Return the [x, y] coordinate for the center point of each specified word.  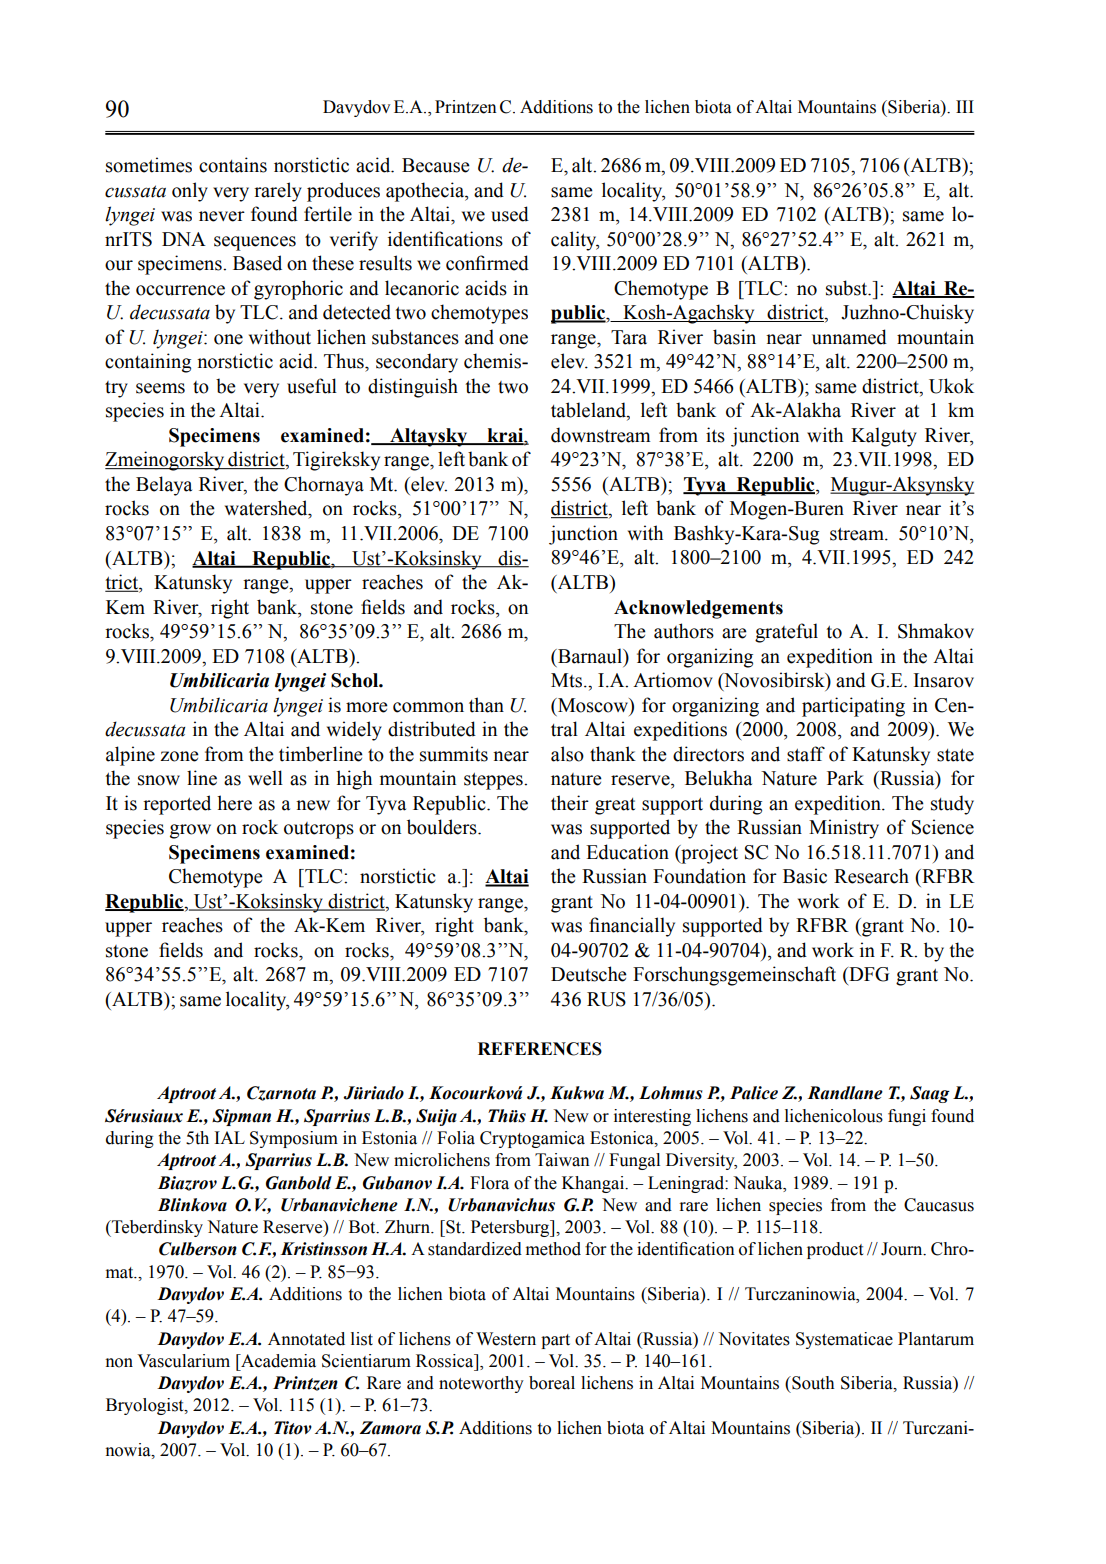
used [510, 214]
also [567, 754]
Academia [277, 1361]
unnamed [849, 337]
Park [845, 778]
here [234, 803]
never [222, 216]
